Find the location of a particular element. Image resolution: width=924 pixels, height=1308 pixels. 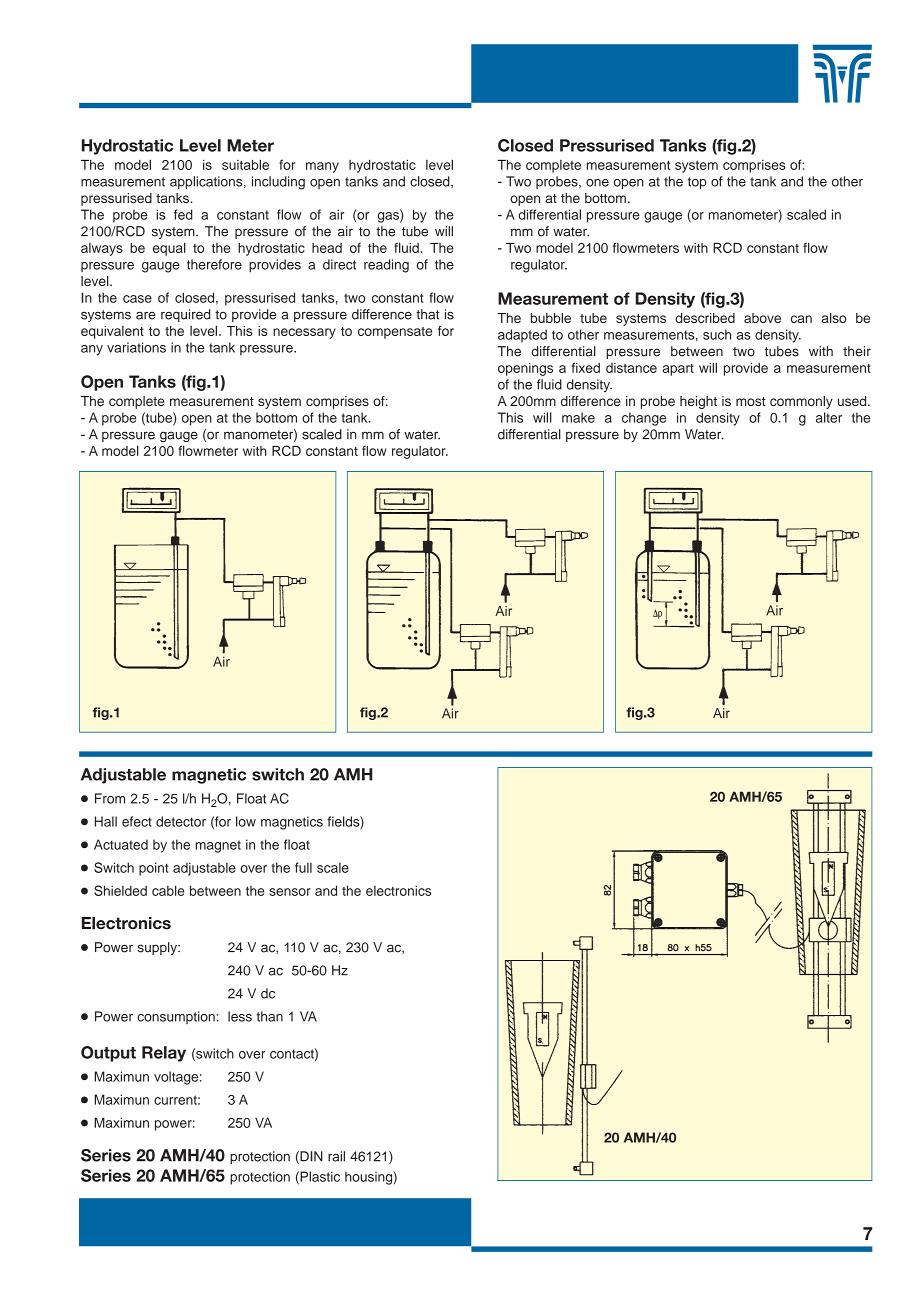

detector is located at coordinates (181, 821).
